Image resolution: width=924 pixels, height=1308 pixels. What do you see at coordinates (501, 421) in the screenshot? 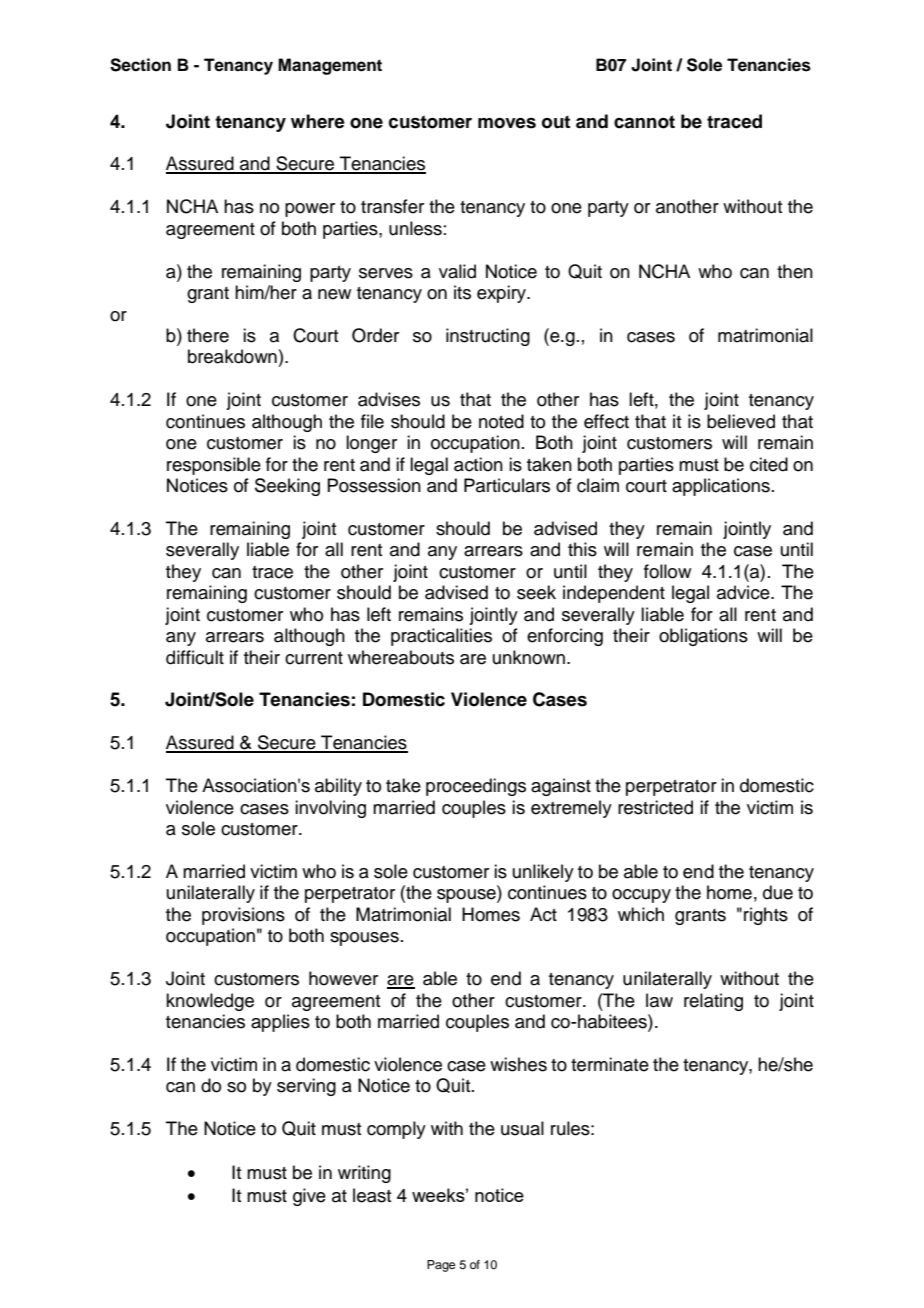
I see `noted` at bounding box center [501, 421].
